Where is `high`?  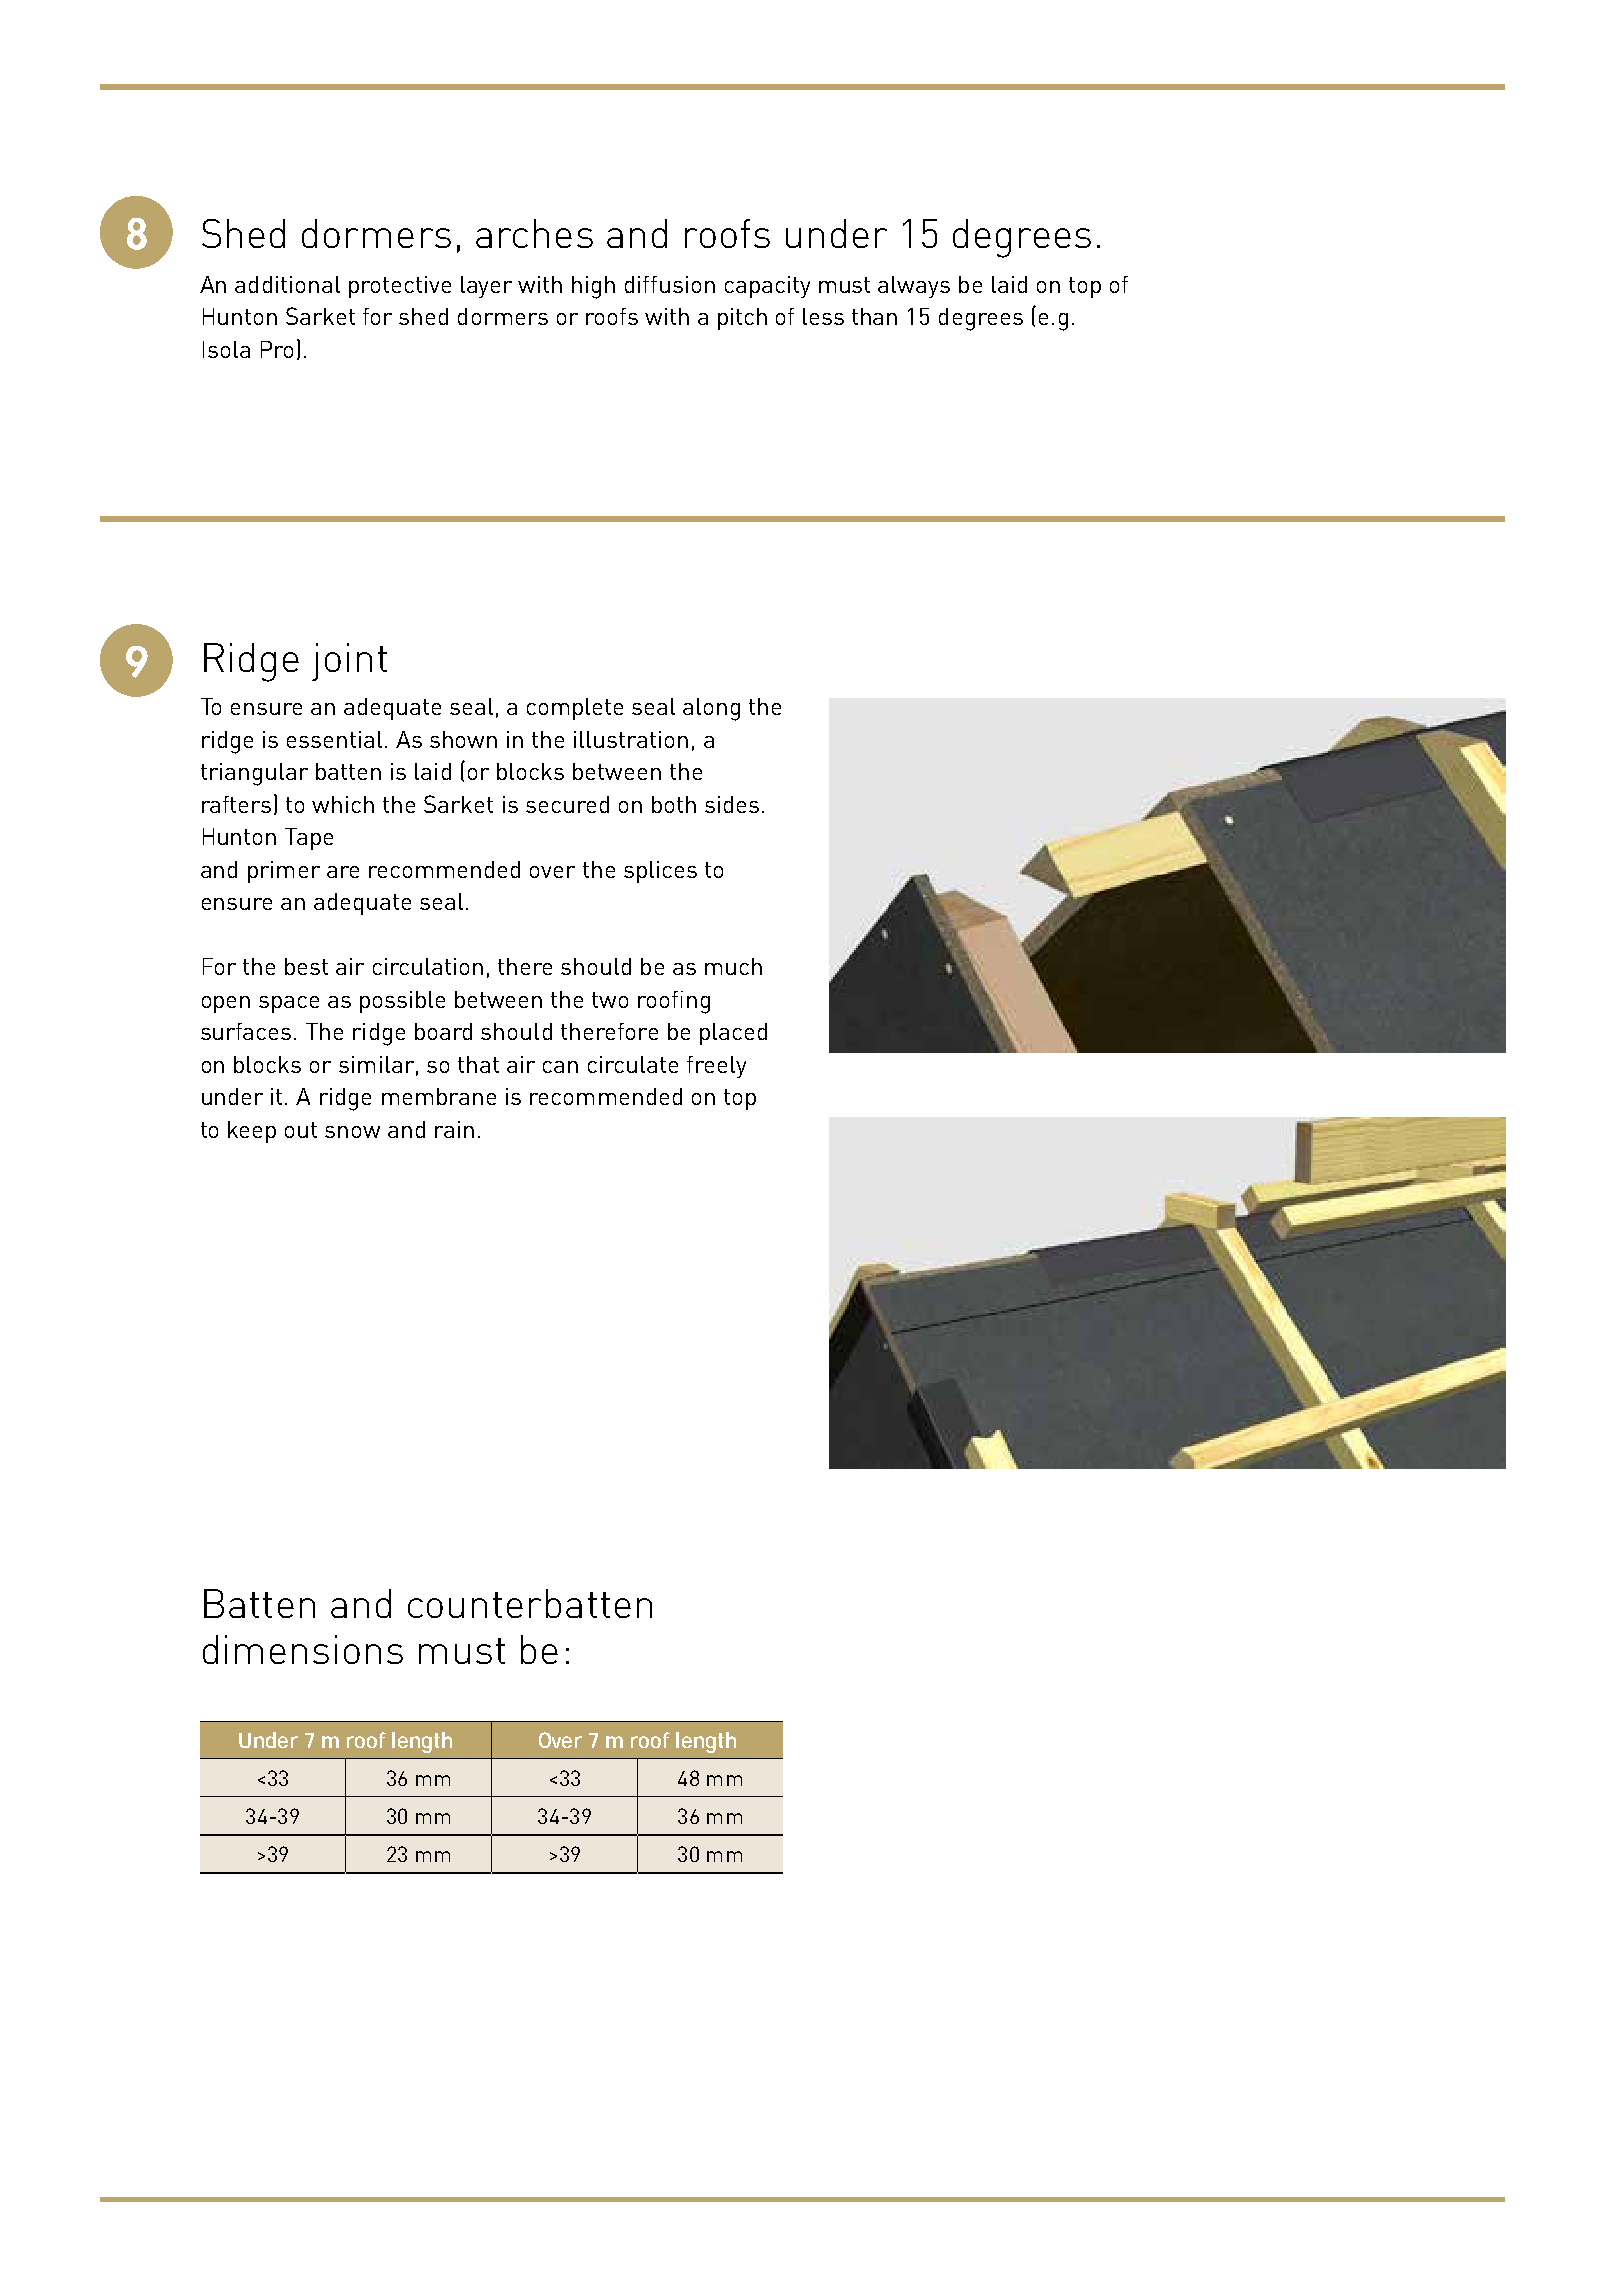 high is located at coordinates (593, 287).
